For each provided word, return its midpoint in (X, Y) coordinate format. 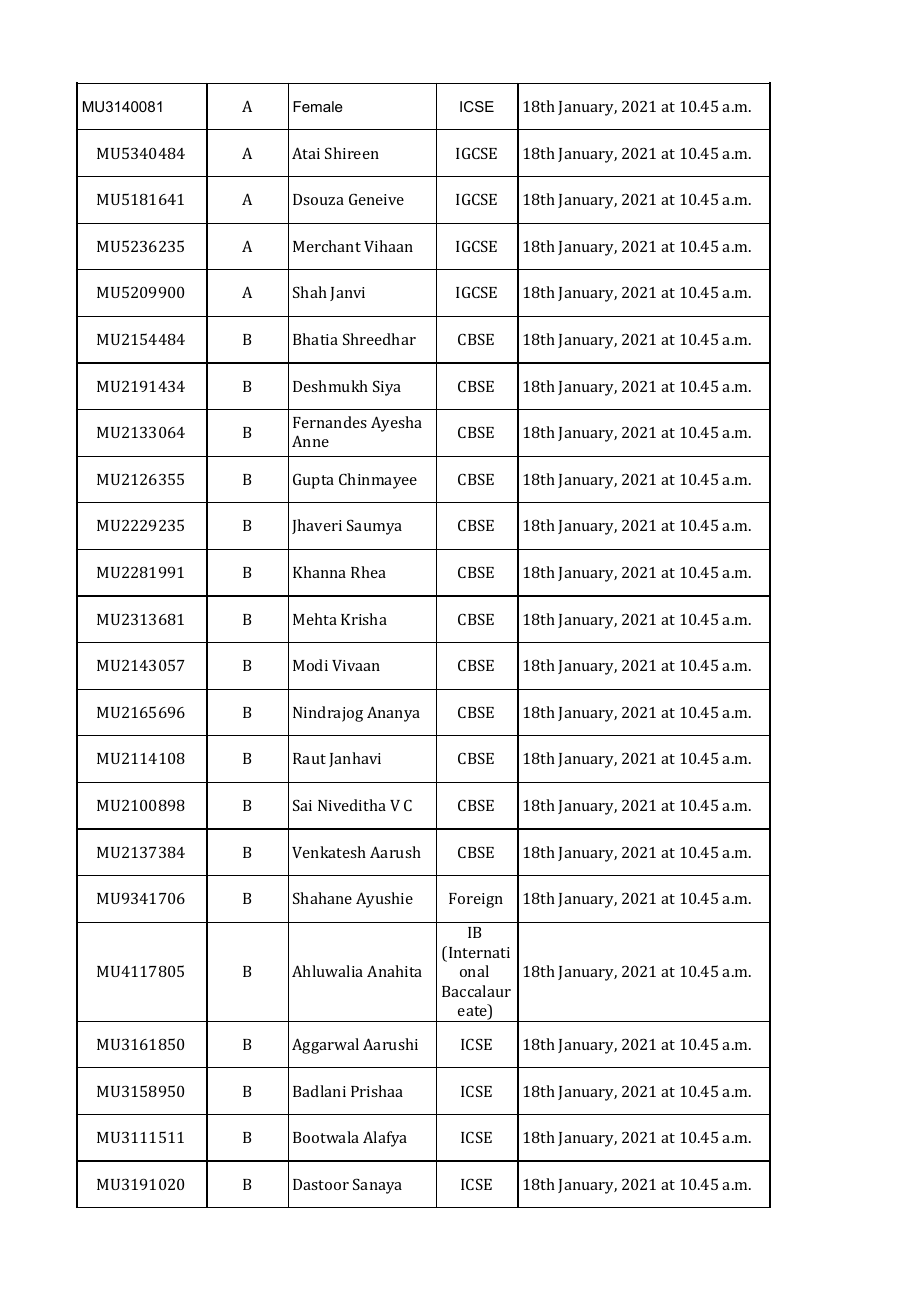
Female (318, 106)
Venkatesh (329, 852)
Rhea (368, 572)
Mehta (315, 619)
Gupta (313, 481)
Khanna (319, 572)
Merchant (327, 246)
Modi (310, 665)
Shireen (352, 153)
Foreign (476, 900)
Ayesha (396, 424)
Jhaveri (317, 526)
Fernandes (330, 422)
